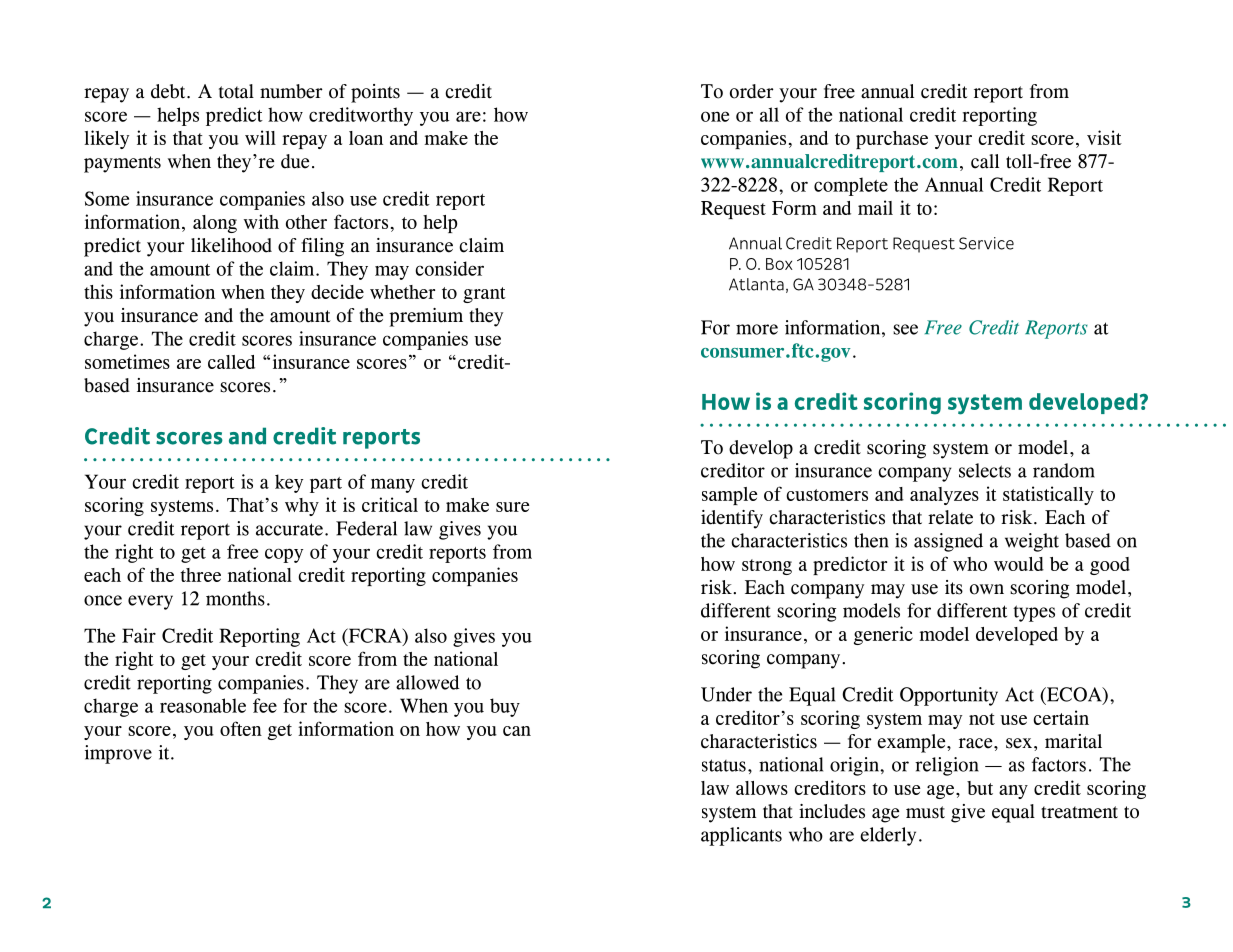 The width and height of the document is (1233, 952). What do you see at coordinates (757, 329) in the document?
I see `more` at bounding box center [757, 329].
